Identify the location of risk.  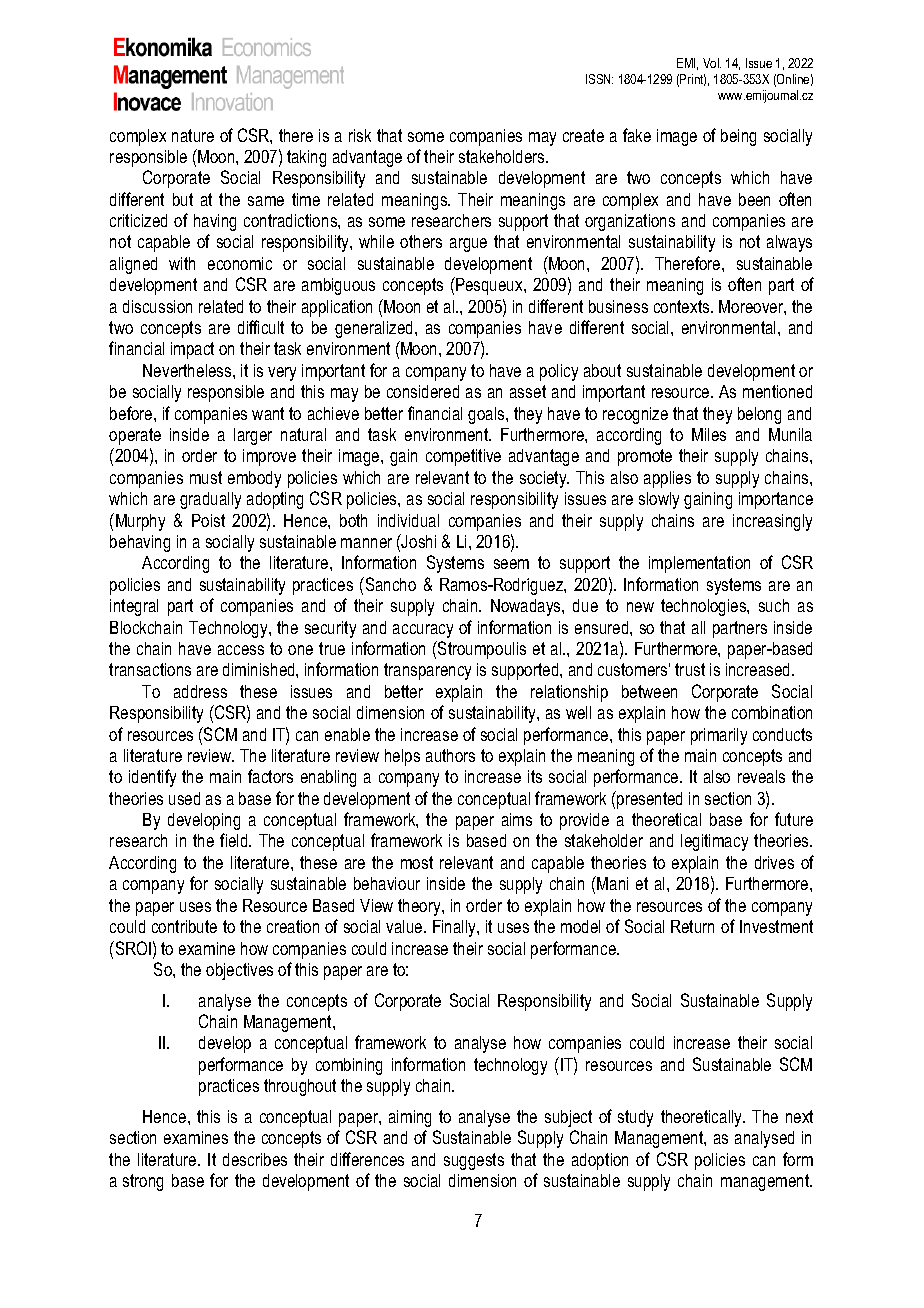
(360, 135).
